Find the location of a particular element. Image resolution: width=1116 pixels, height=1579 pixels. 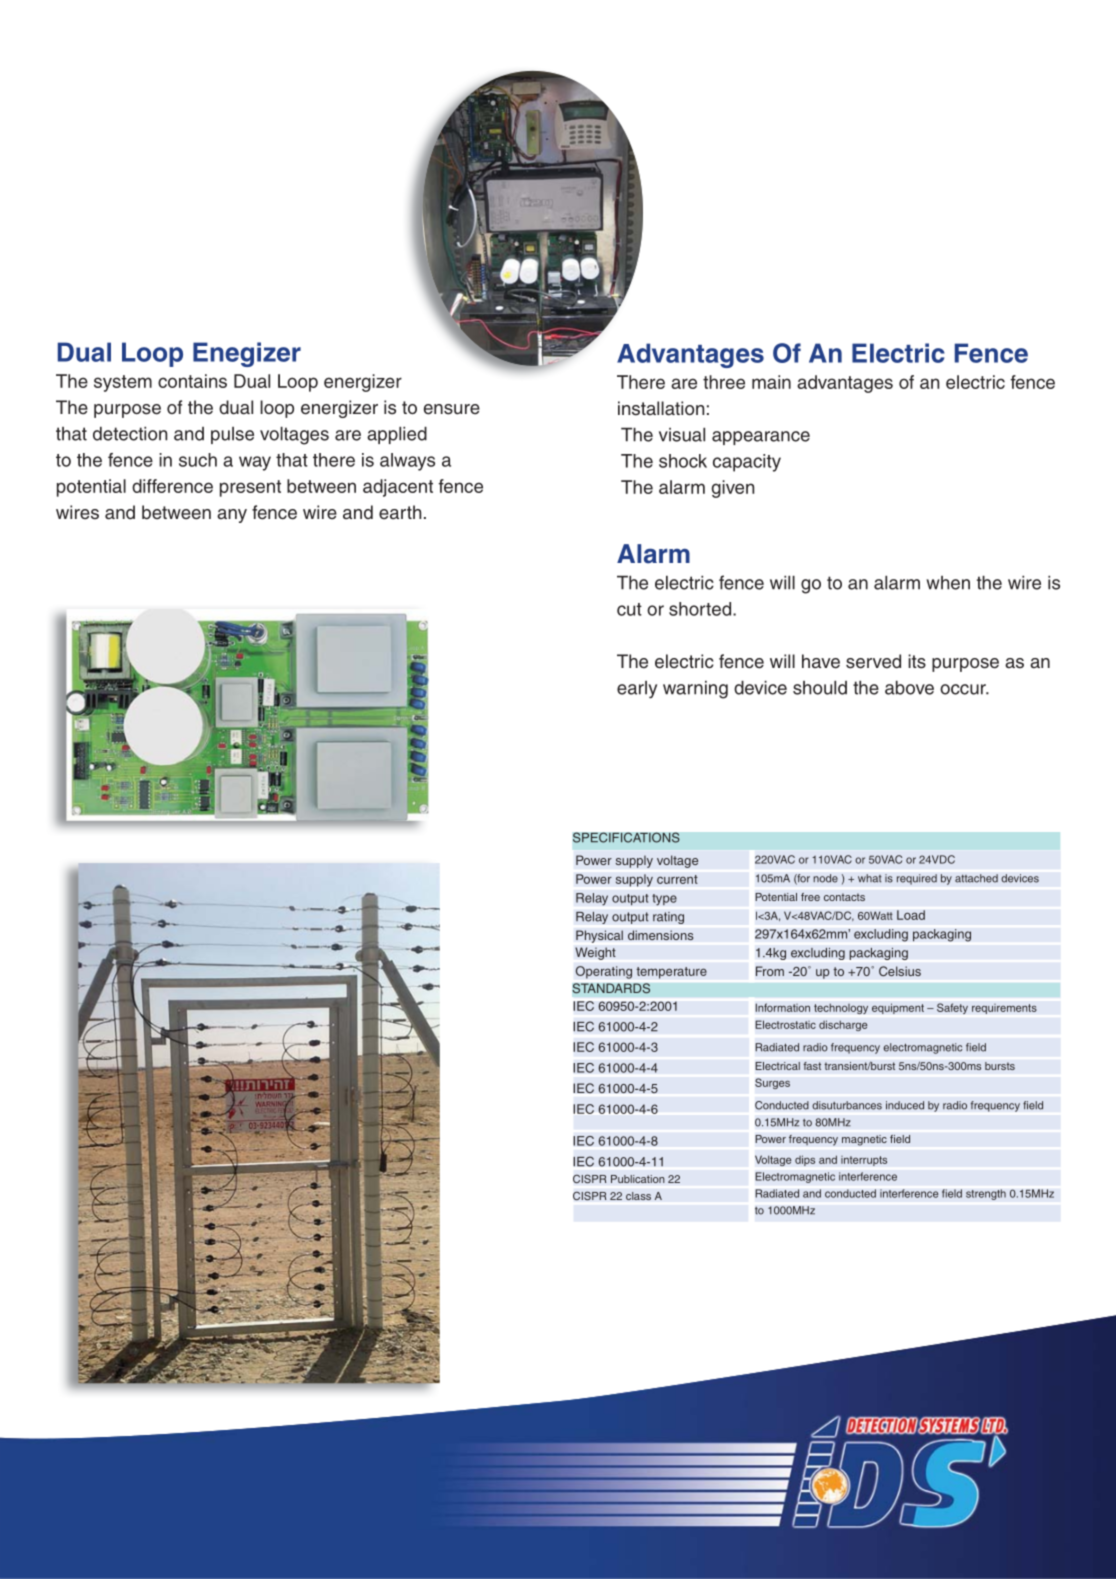

its is located at coordinates (917, 661).
